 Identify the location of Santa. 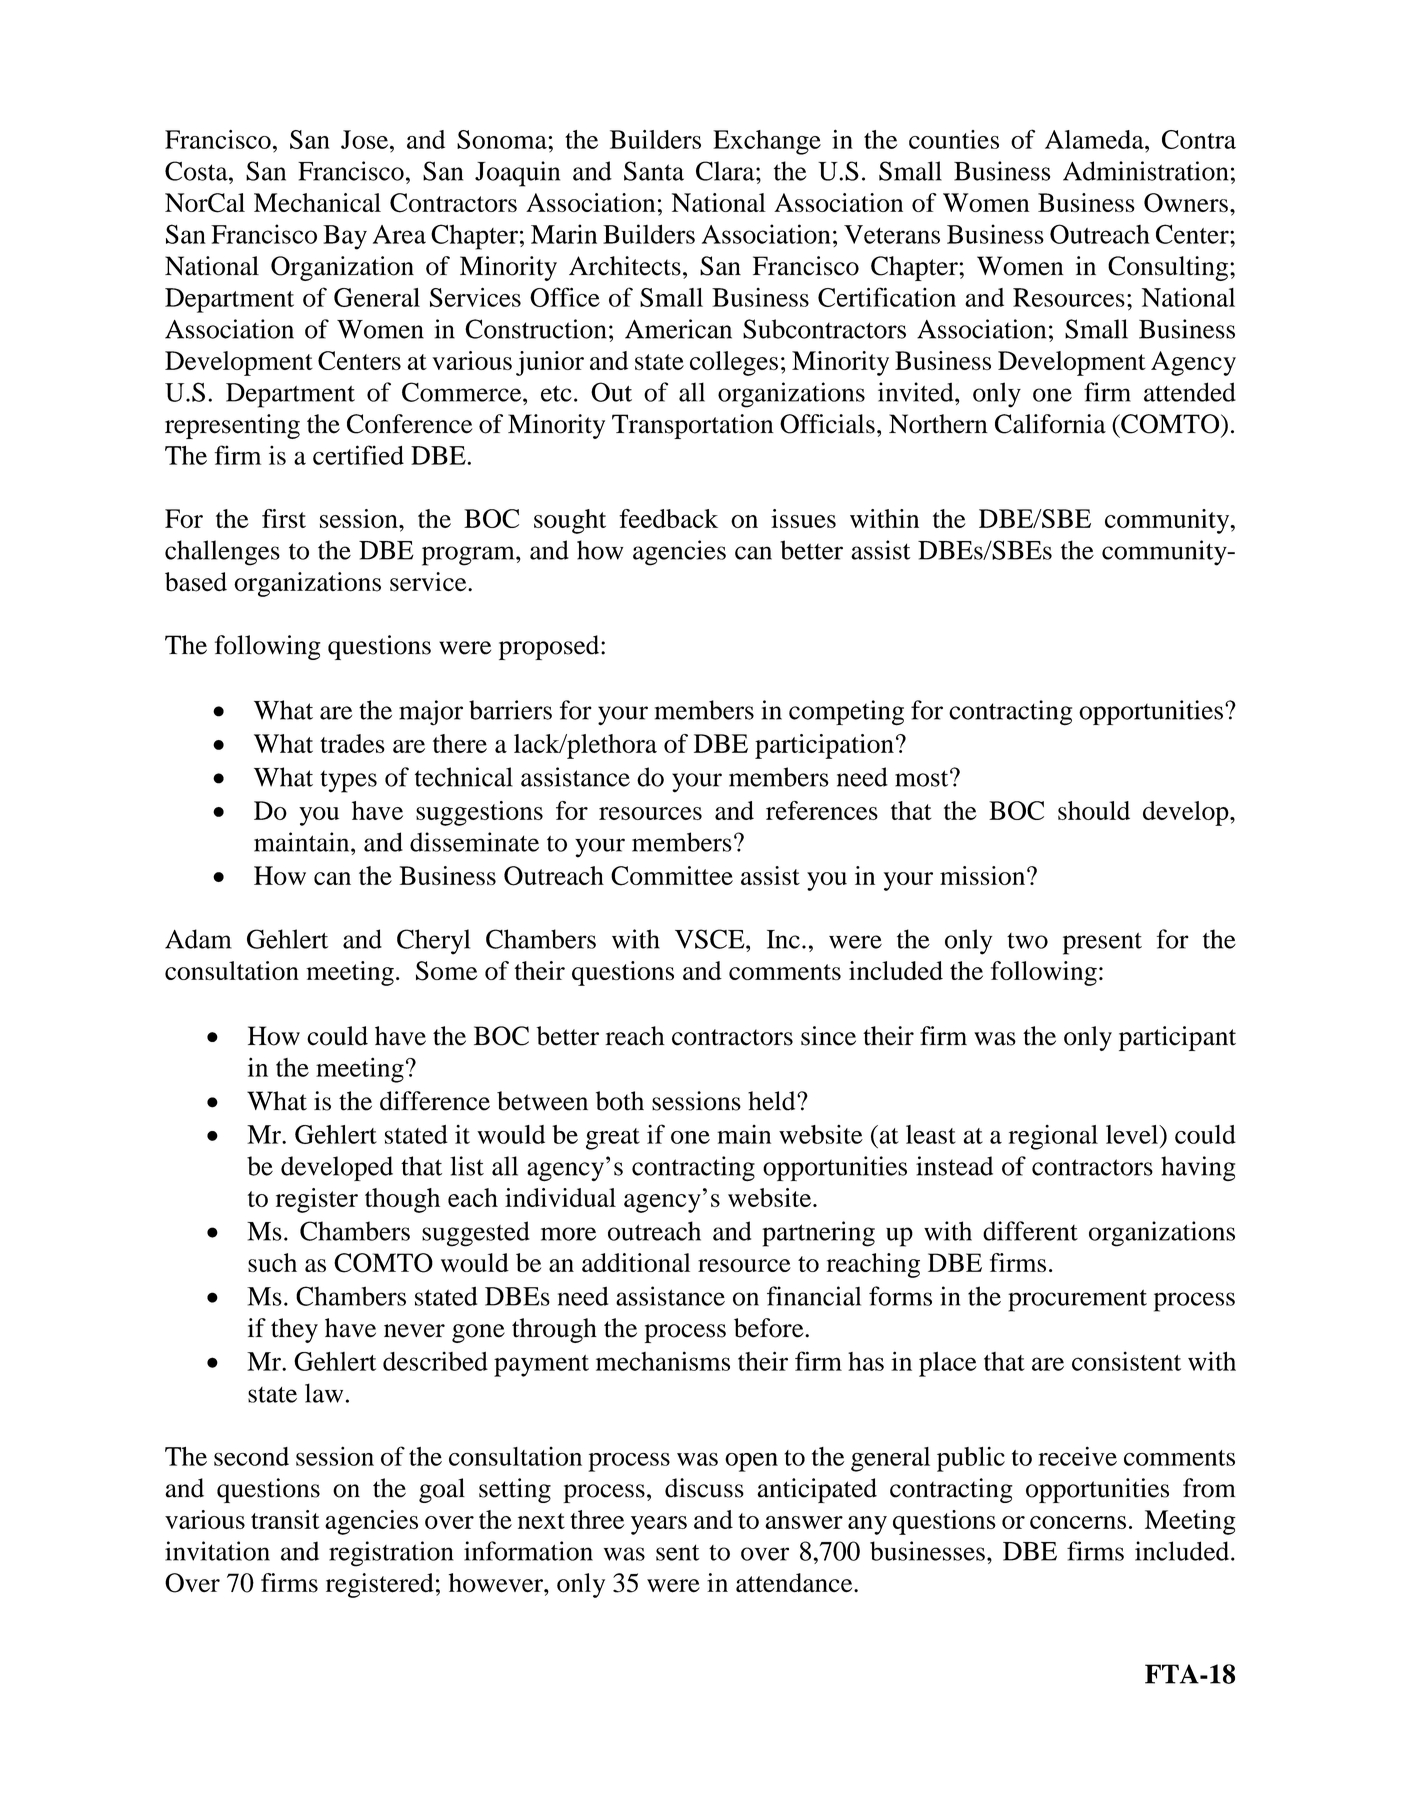
(654, 171).
